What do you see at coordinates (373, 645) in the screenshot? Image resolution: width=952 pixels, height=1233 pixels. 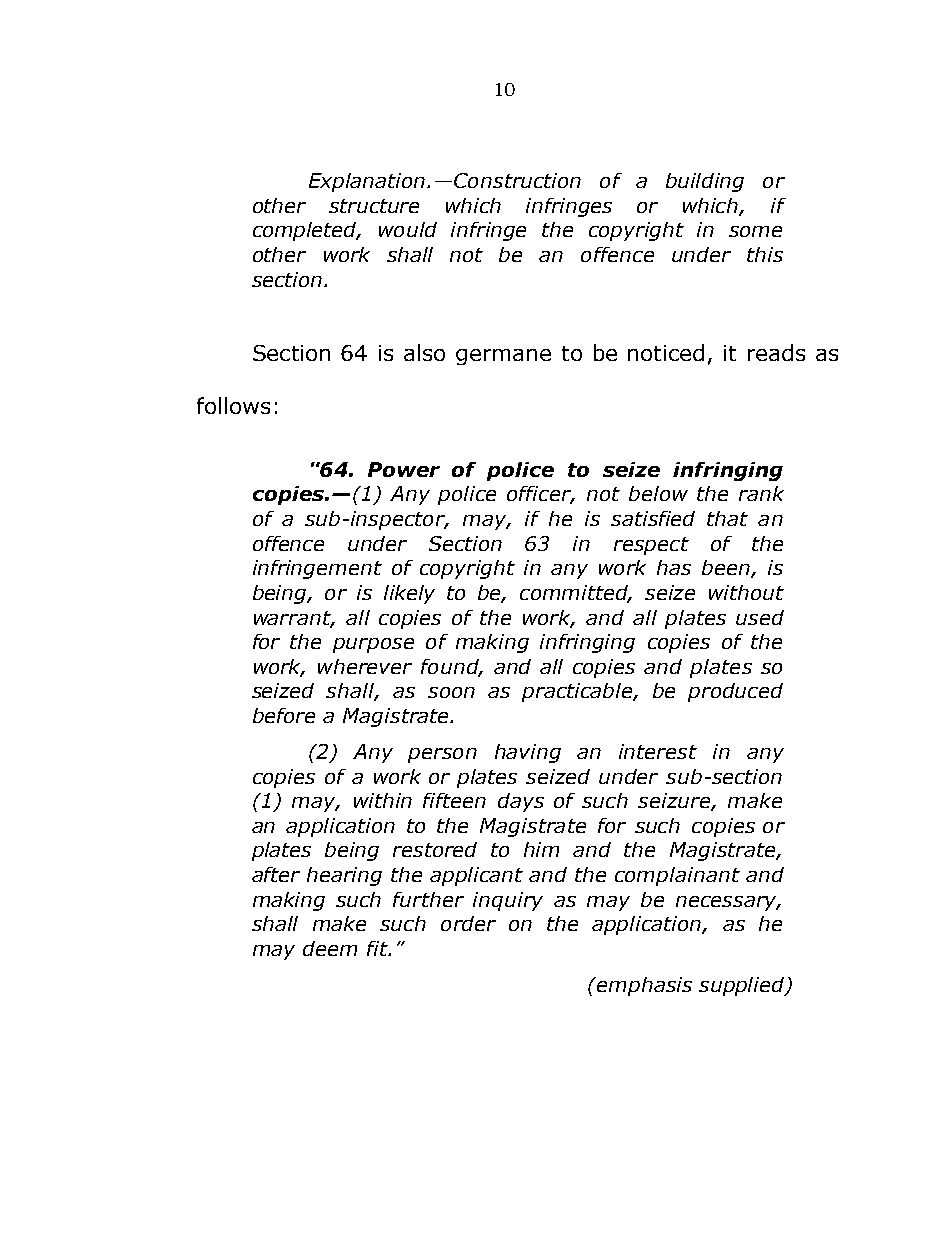 I see `purpose` at bounding box center [373, 645].
